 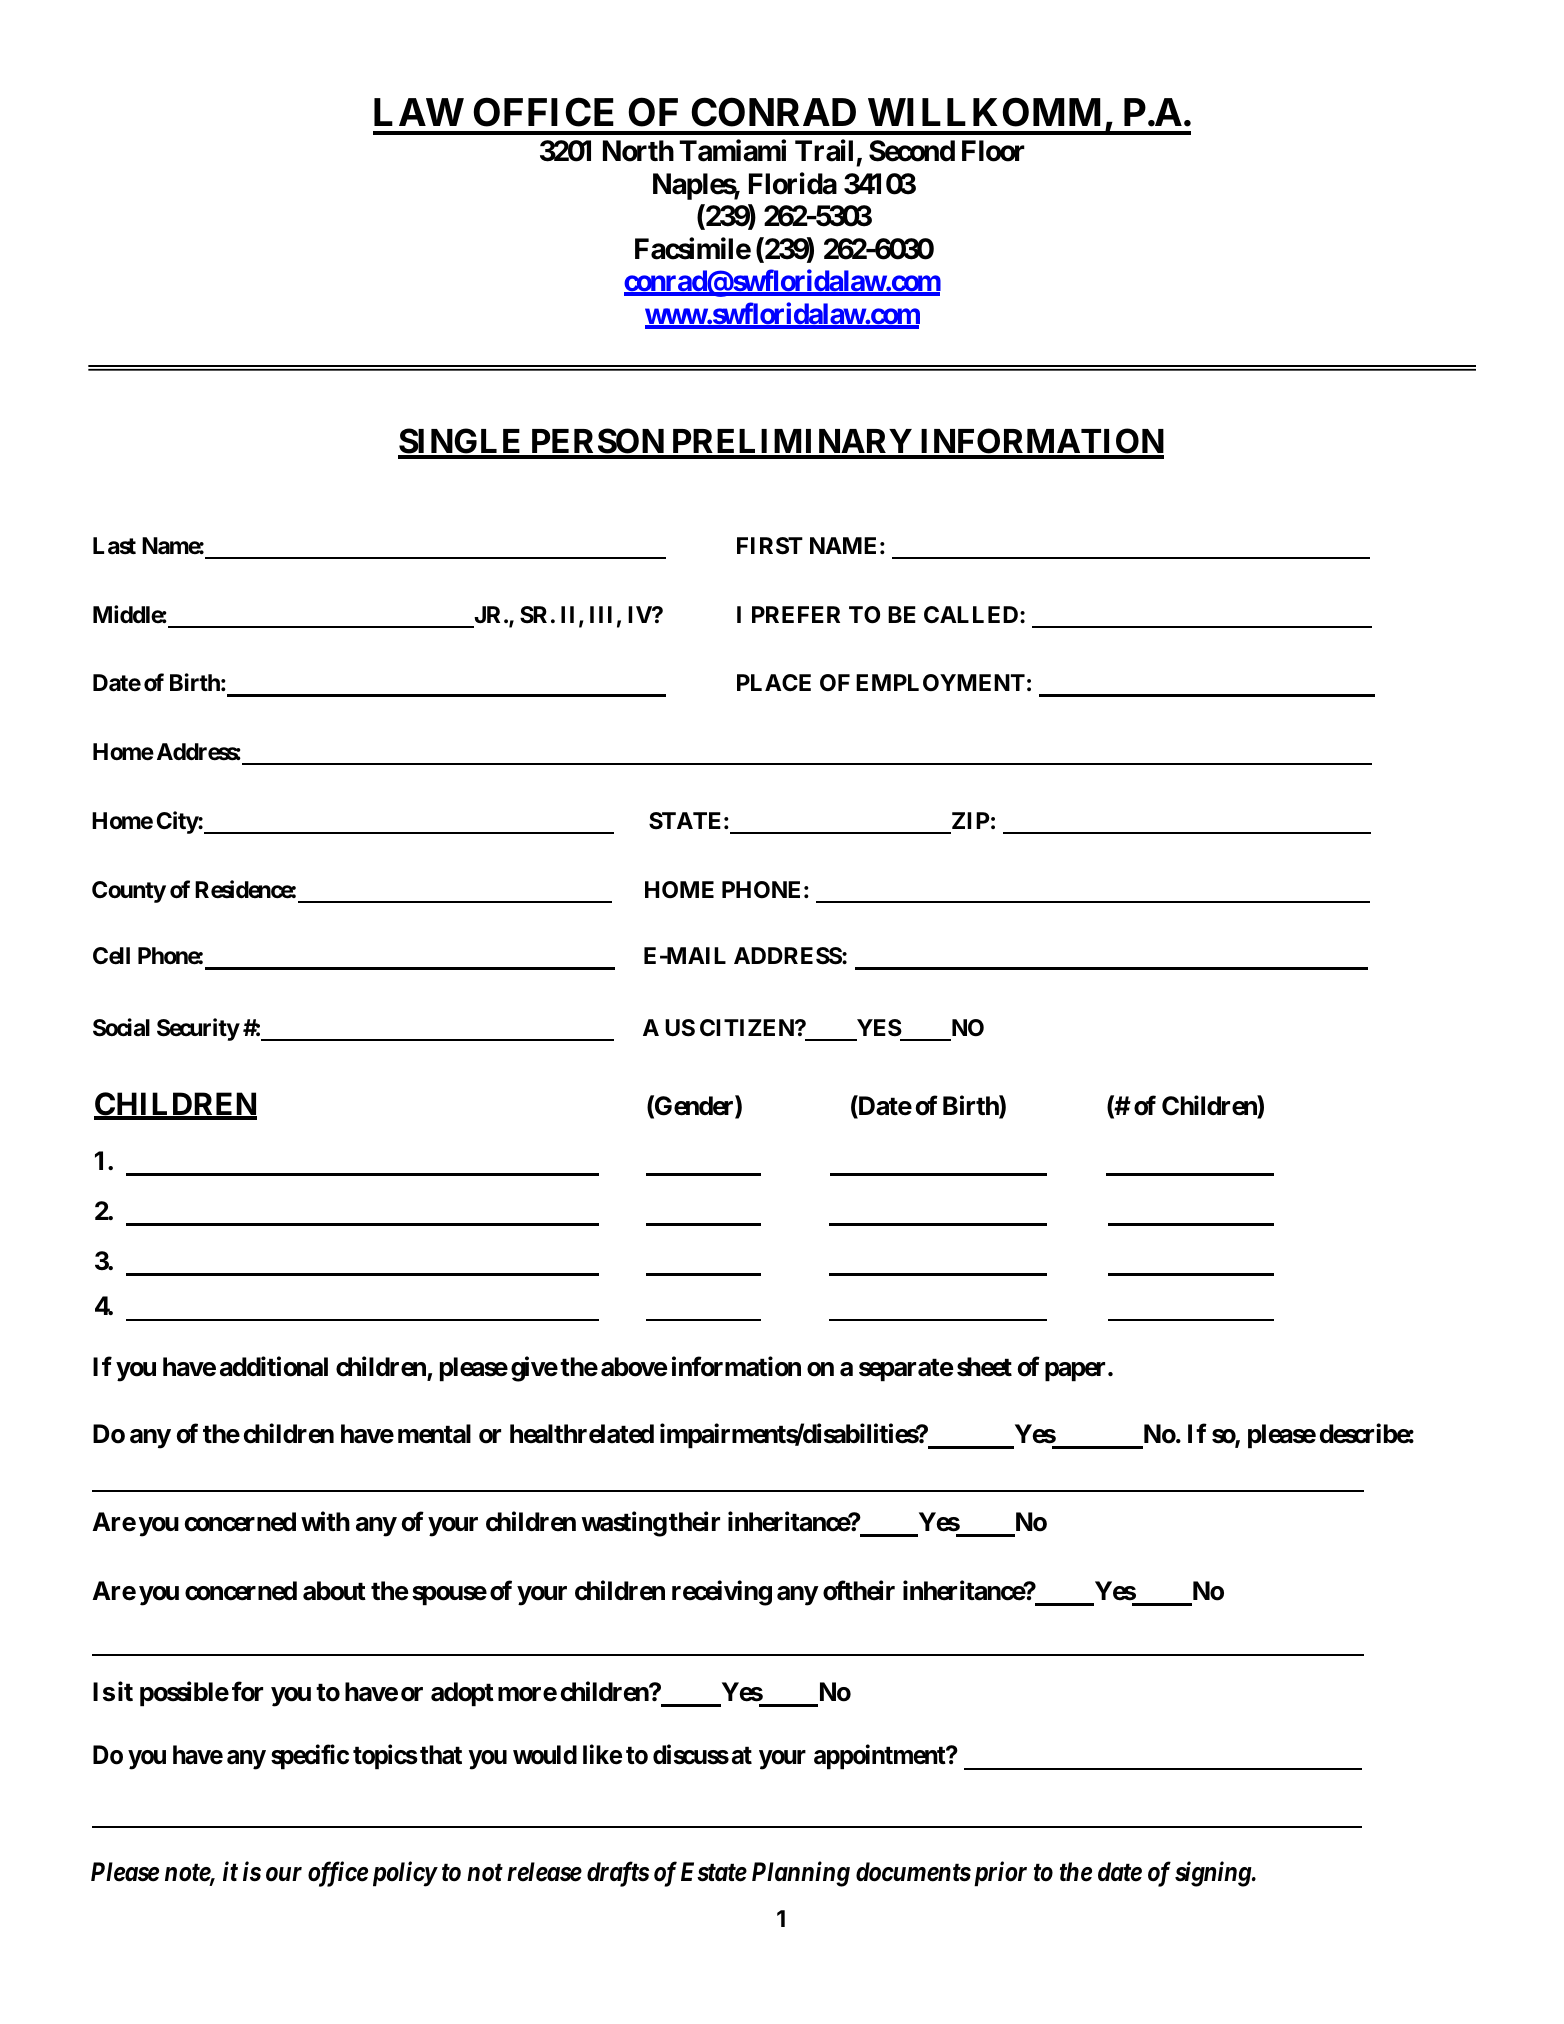 What do you see at coordinates (638, 151) in the screenshot?
I see `North` at bounding box center [638, 151].
